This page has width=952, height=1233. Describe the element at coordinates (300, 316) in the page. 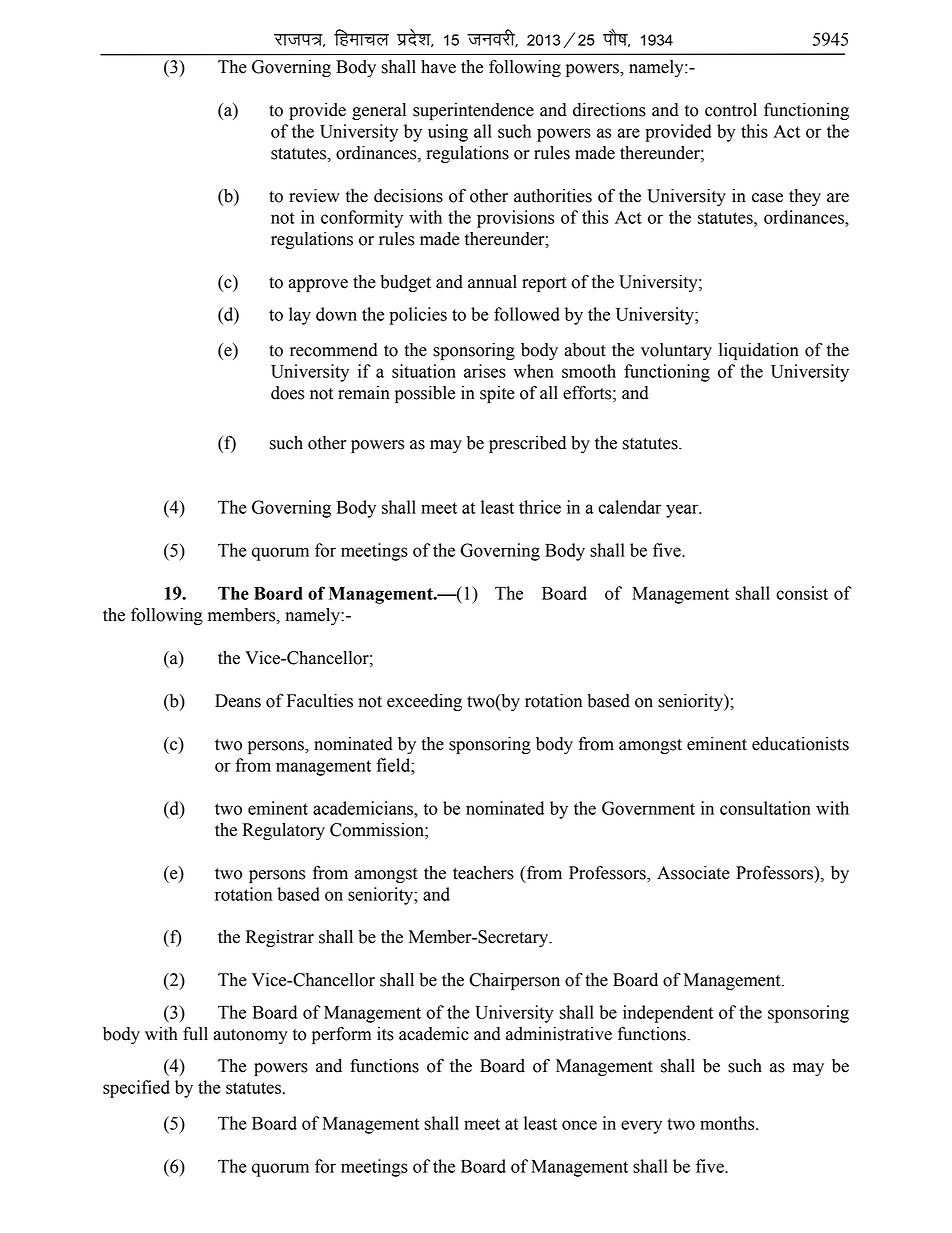

I see `lay` at that location.
